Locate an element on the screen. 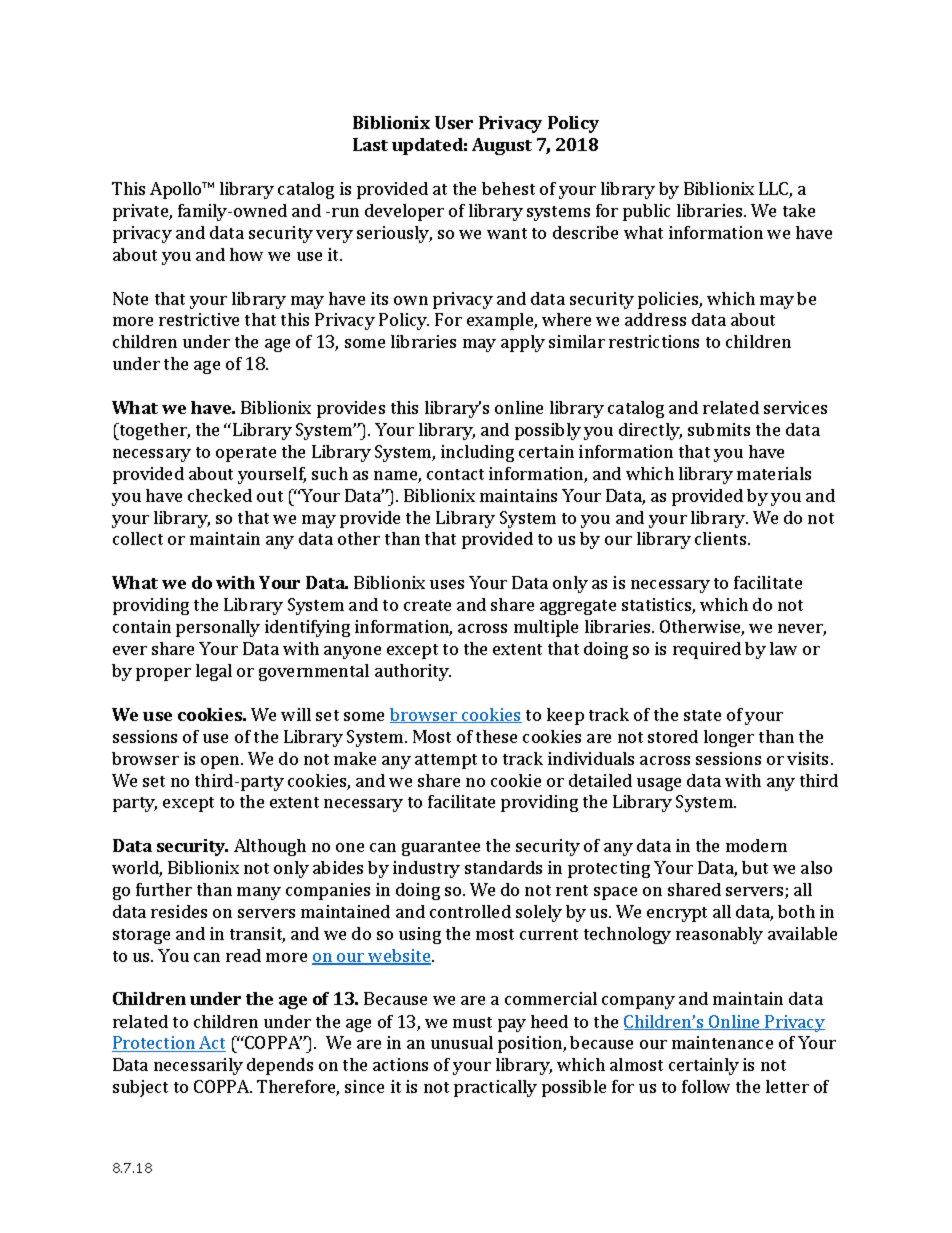 The image size is (952, 1233). open is located at coordinates (221, 762).
